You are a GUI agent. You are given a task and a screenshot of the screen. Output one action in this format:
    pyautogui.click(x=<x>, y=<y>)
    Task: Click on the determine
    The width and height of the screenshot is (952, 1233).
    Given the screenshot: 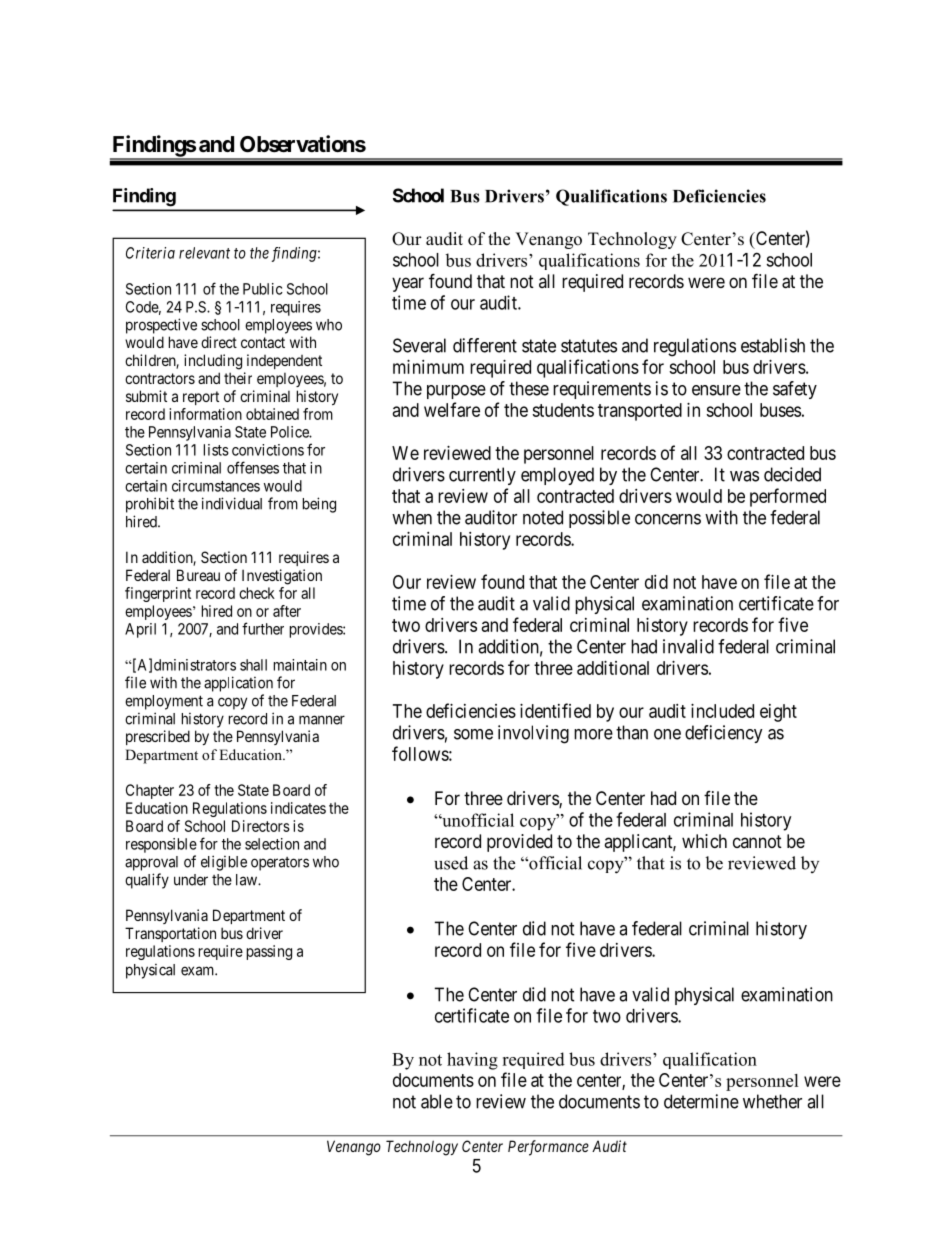 What is the action you would take?
    pyautogui.click(x=701, y=1101)
